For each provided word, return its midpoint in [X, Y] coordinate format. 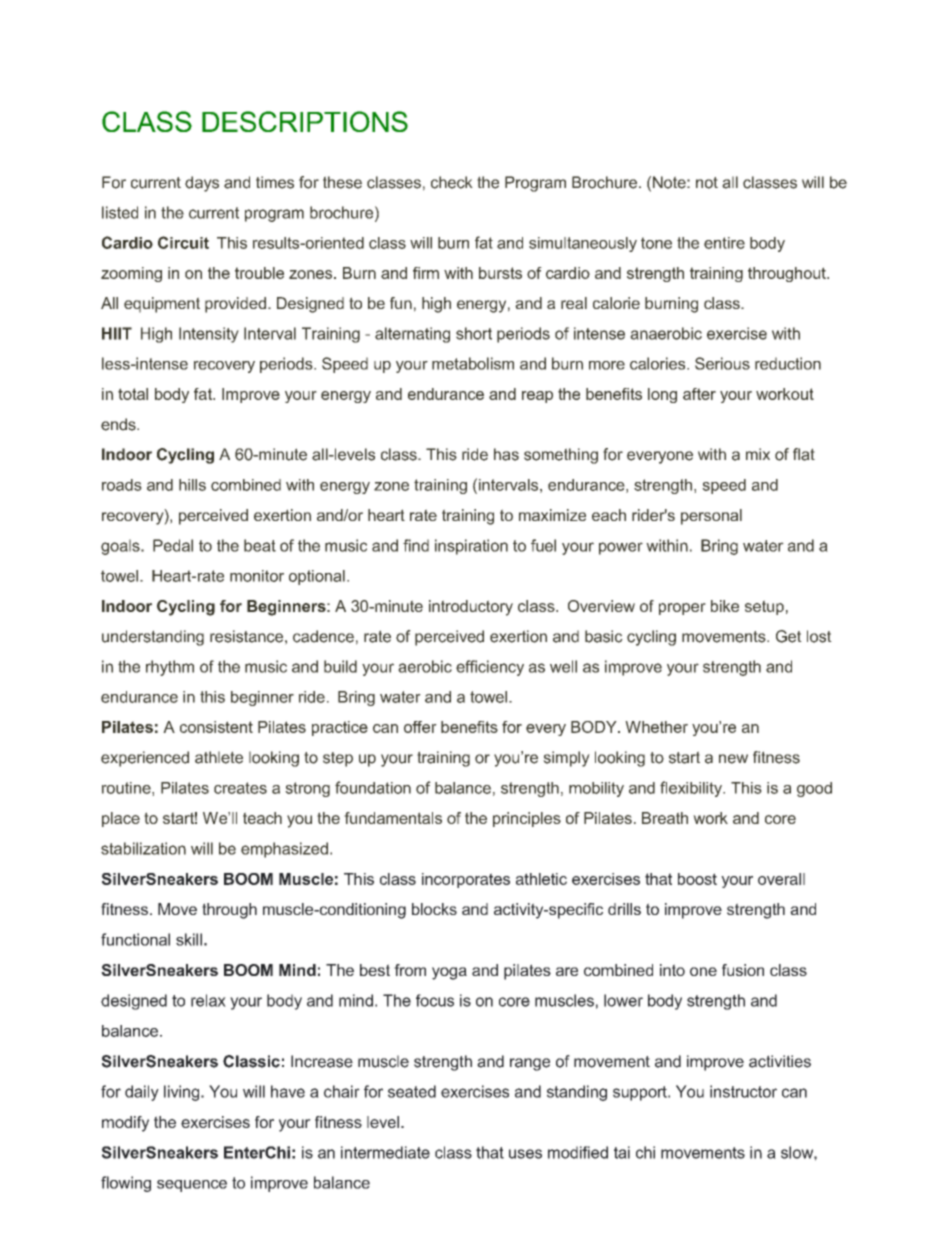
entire [724, 243]
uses [525, 1154]
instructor [743, 1091]
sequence [192, 1186]
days [202, 184]
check [452, 182]
